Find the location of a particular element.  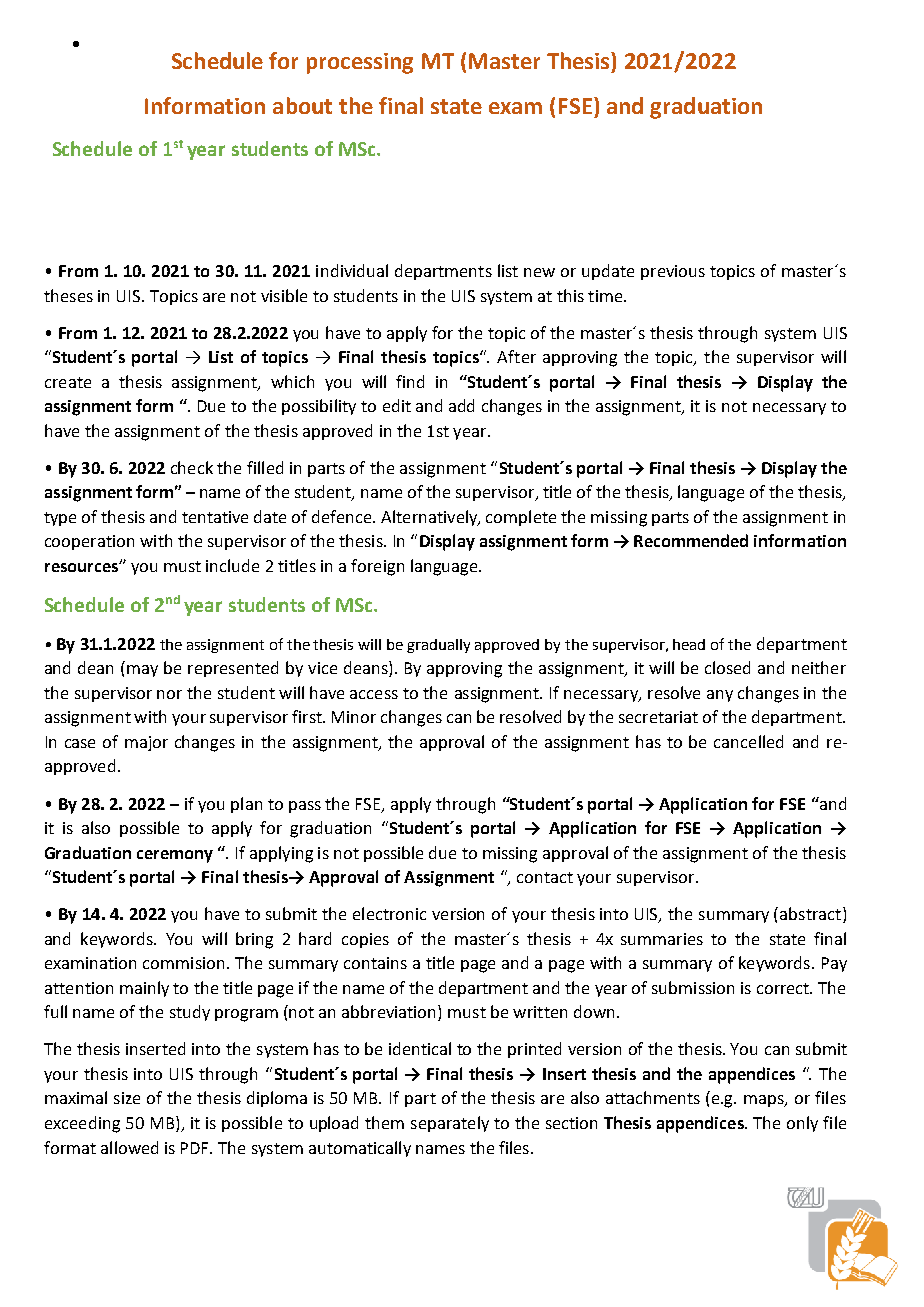

separately is located at coordinates (450, 1124).
